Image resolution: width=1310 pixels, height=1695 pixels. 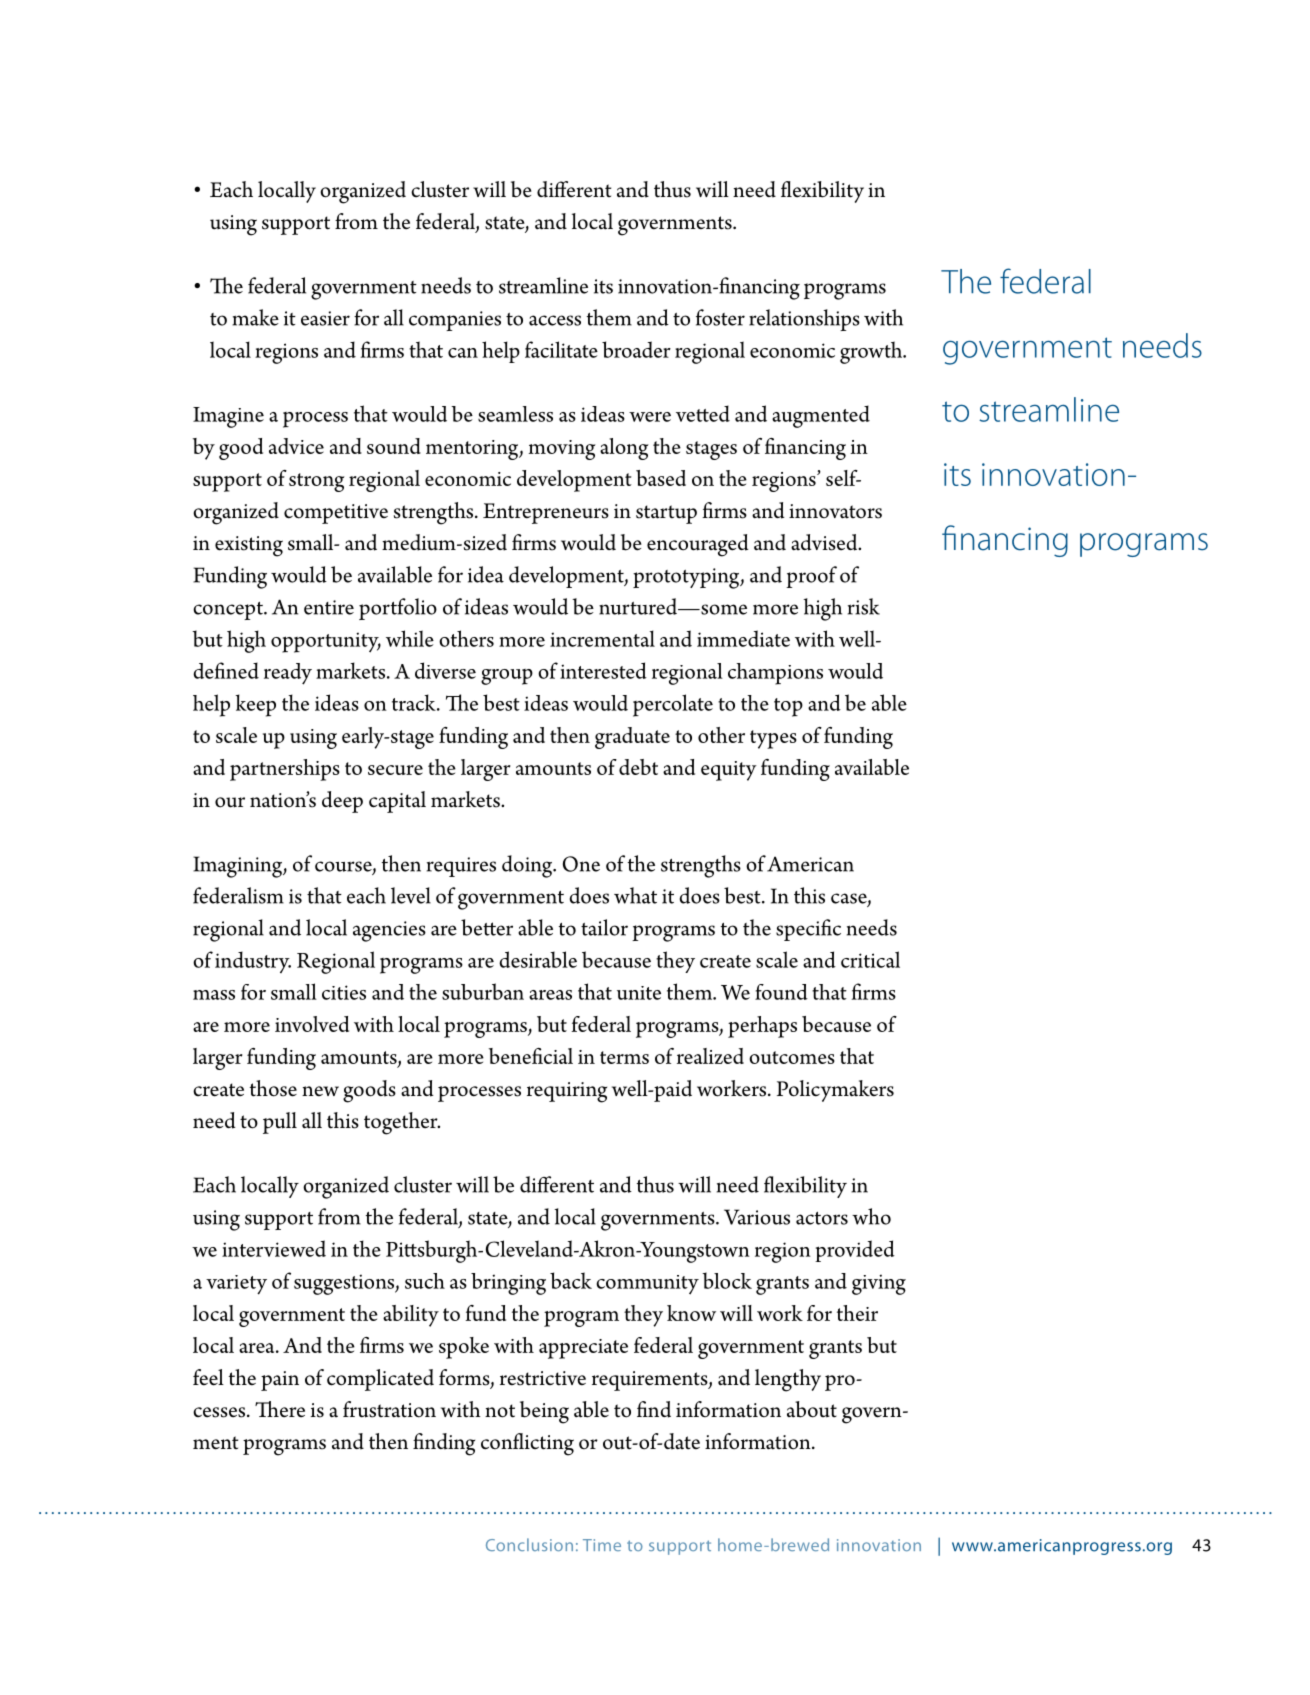 What do you see at coordinates (529, 1544) in the image?
I see `Conclusion` at bounding box center [529, 1544].
